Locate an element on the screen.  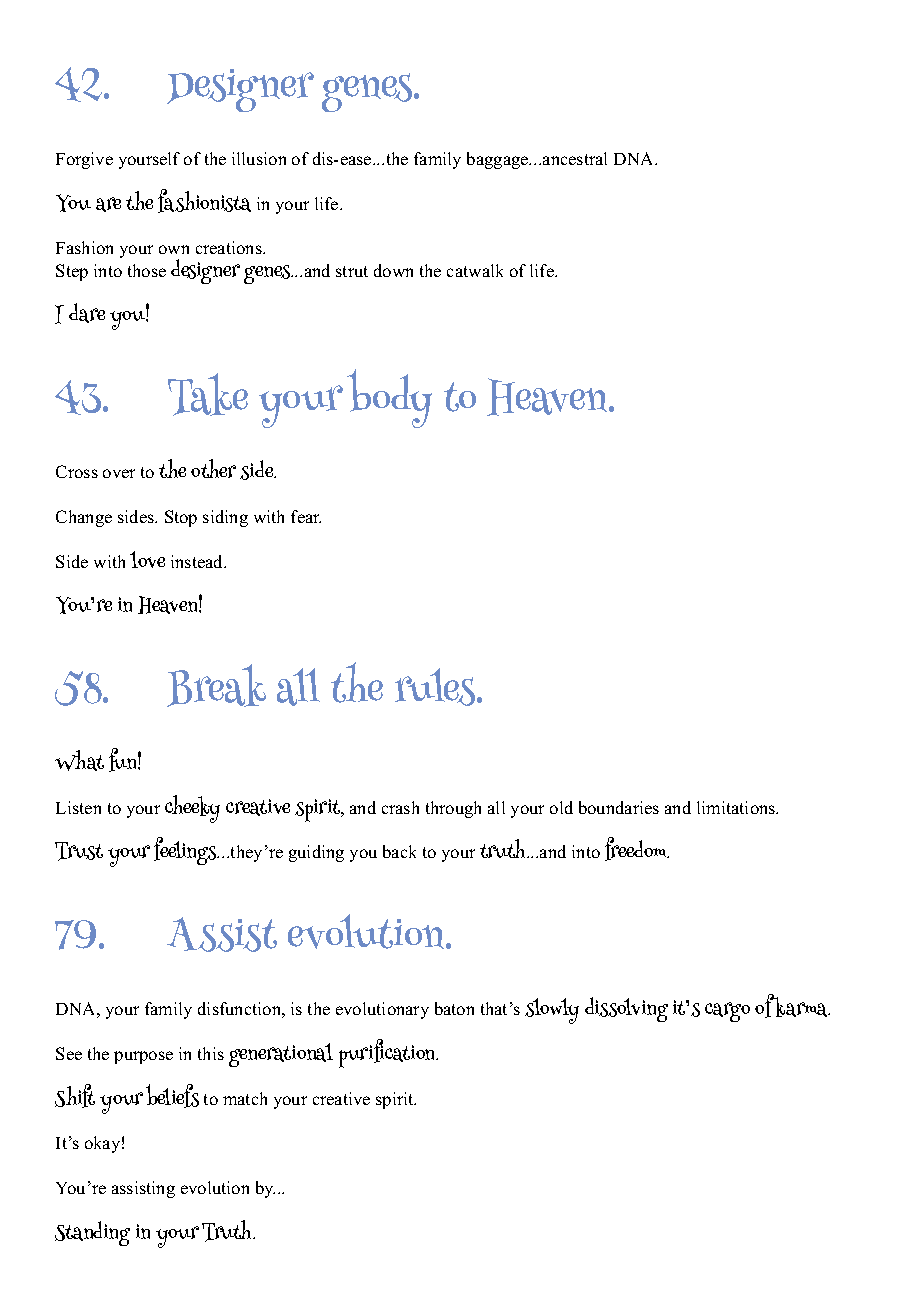
back is located at coordinates (399, 851).
